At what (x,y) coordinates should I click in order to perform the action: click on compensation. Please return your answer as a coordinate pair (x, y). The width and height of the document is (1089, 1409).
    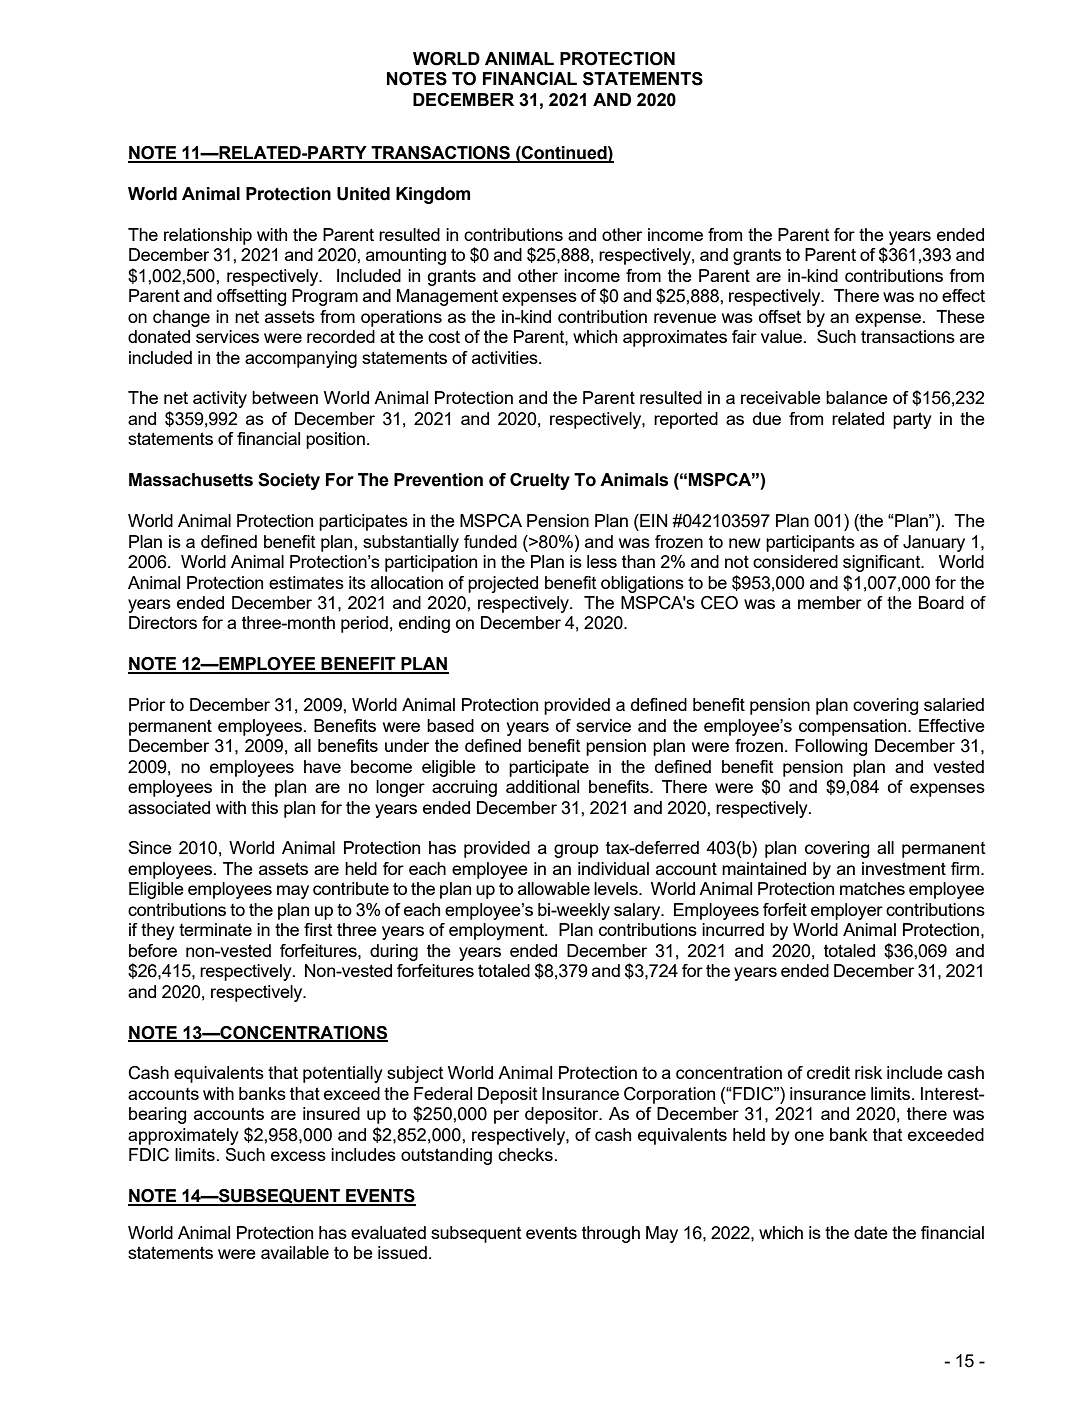
    Looking at the image, I should click on (854, 727).
